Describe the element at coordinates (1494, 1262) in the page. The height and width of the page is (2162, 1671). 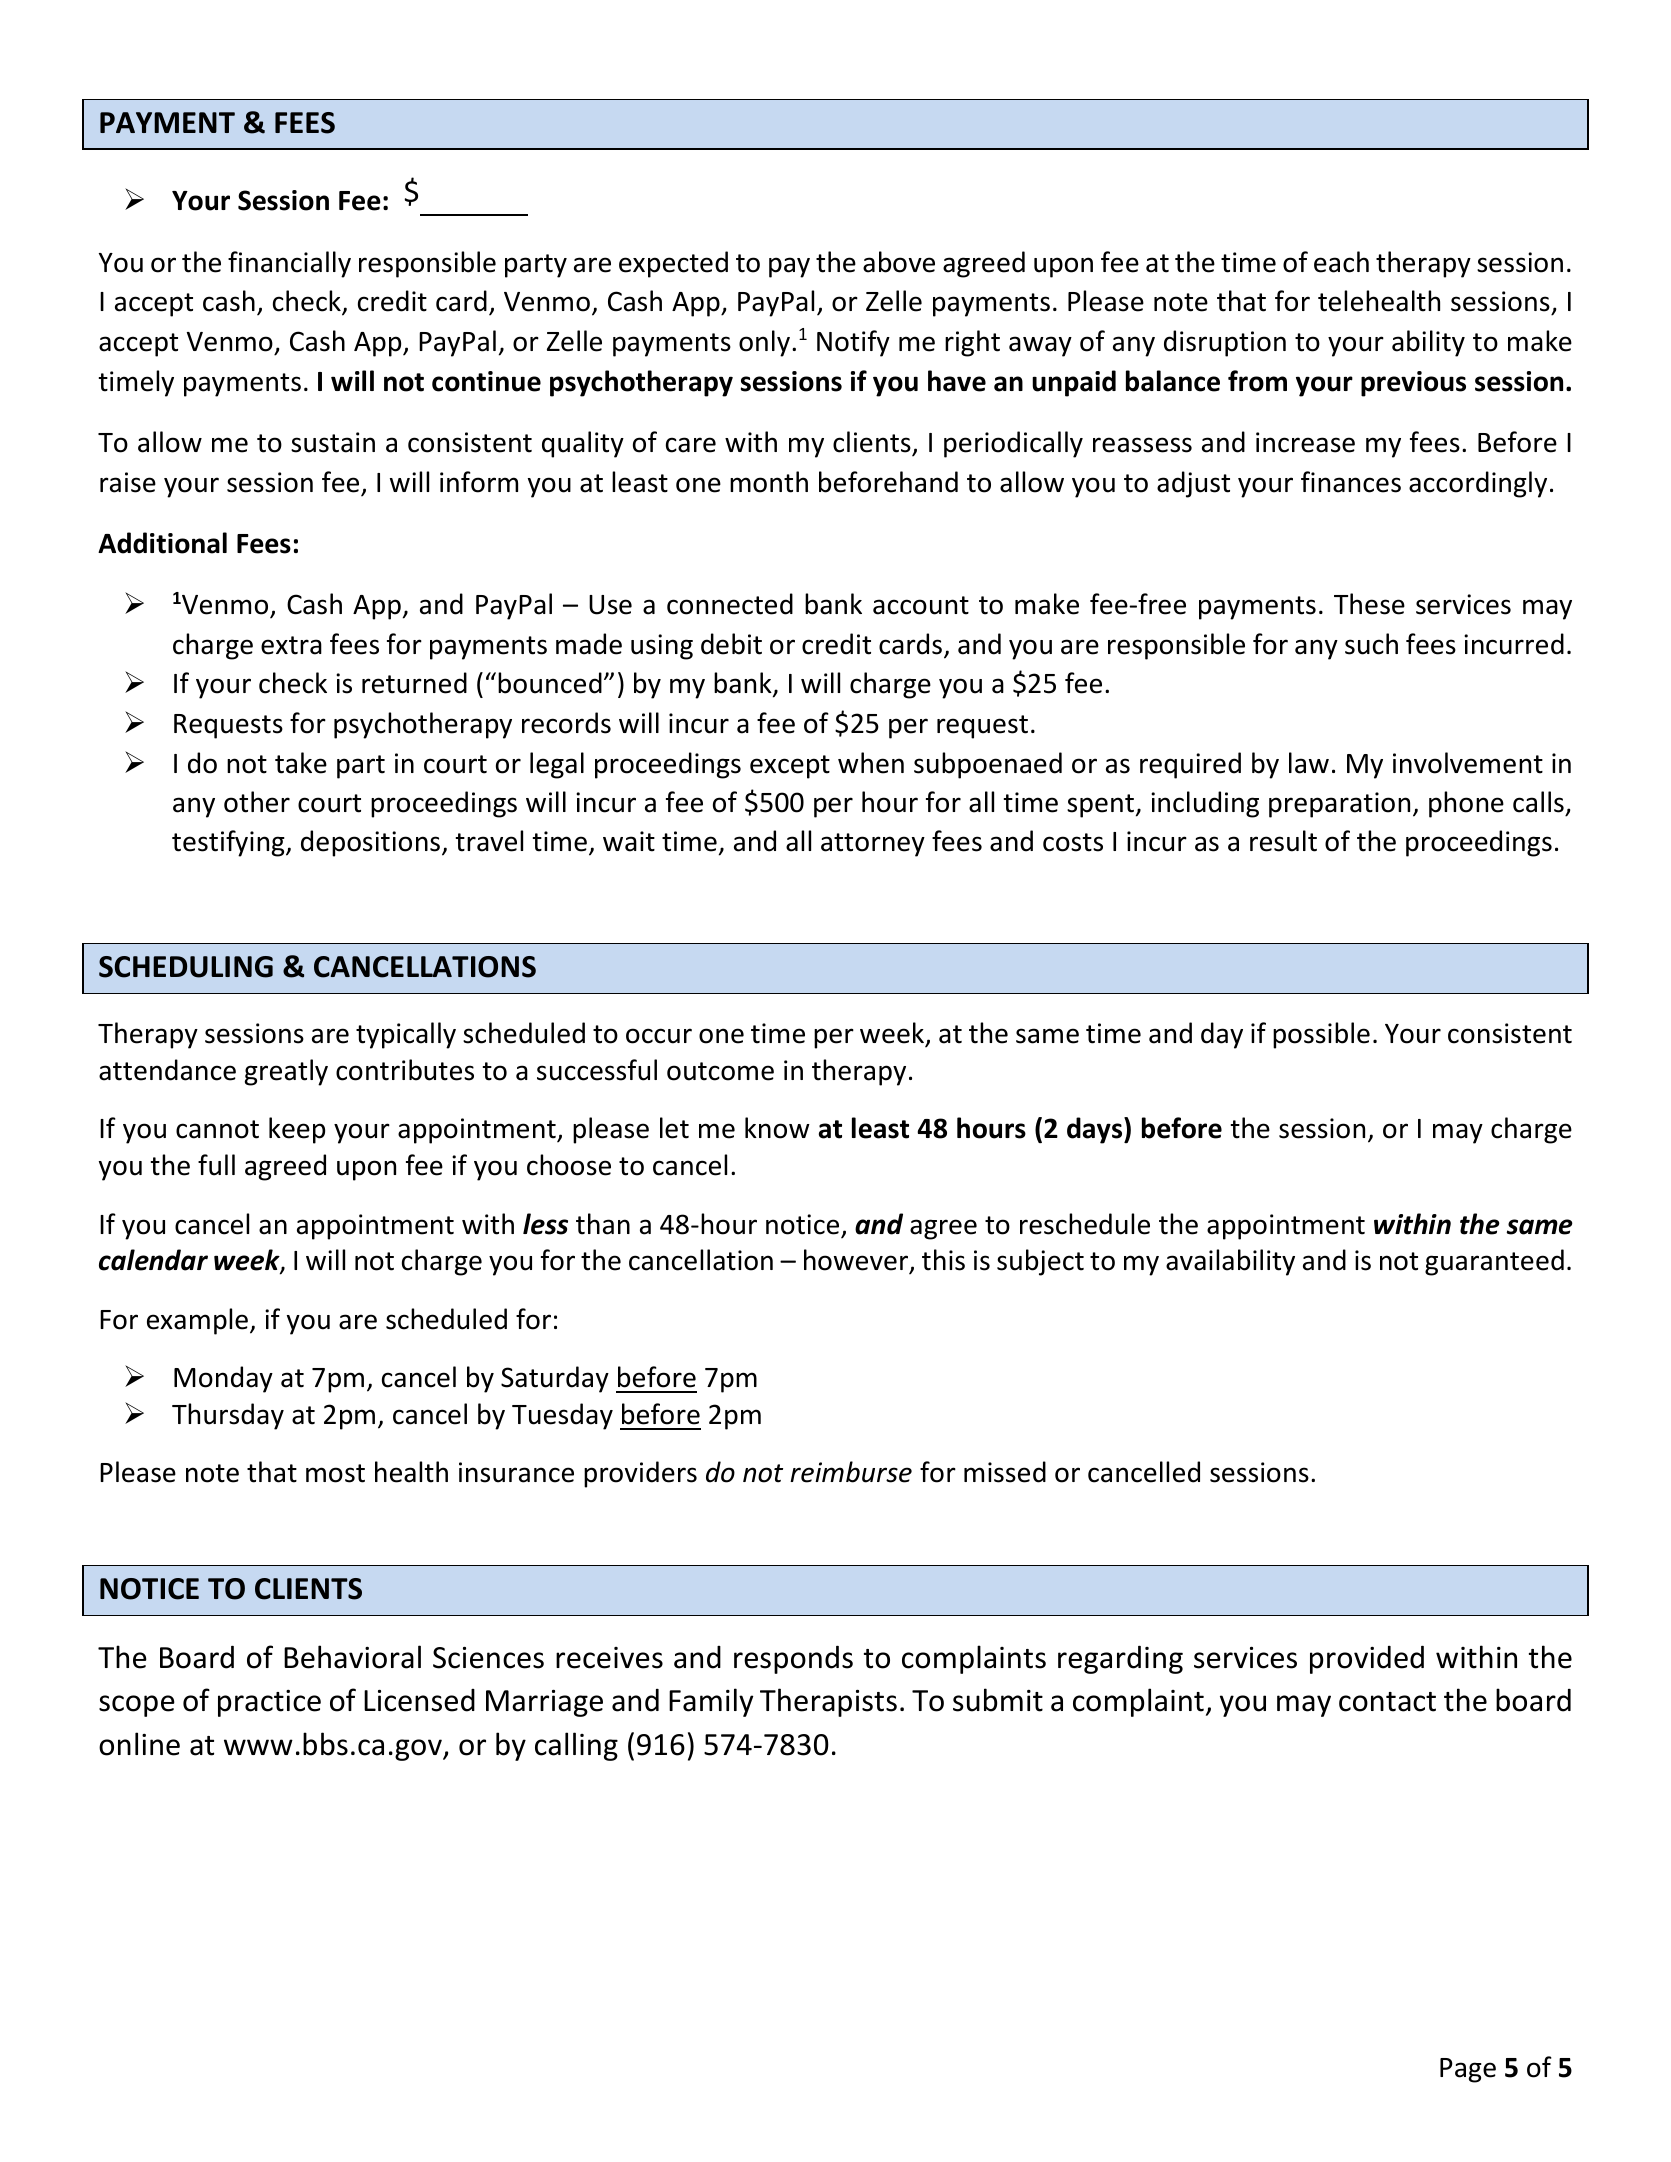
I see `guaranteed` at that location.
